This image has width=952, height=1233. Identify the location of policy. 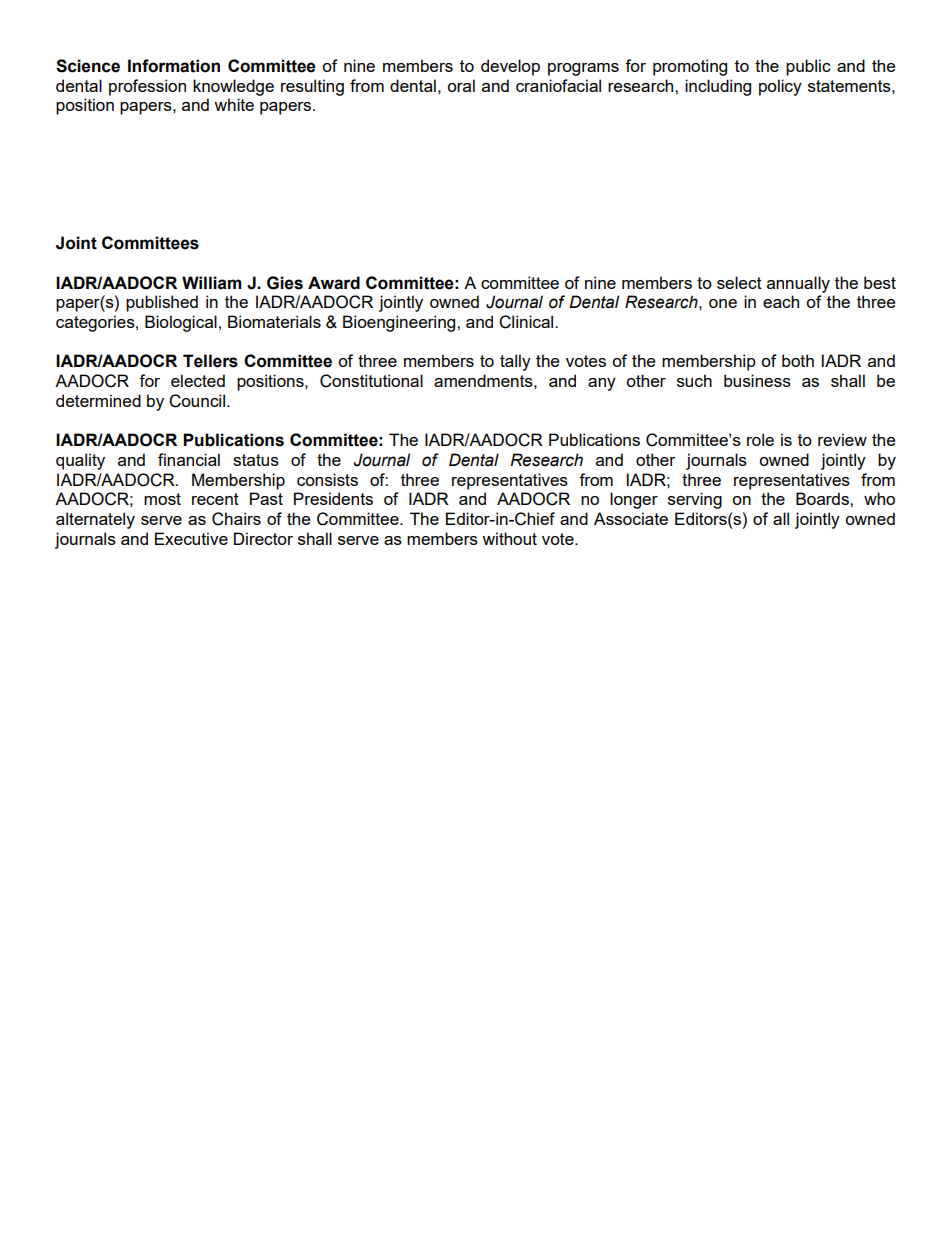
(780, 87).
